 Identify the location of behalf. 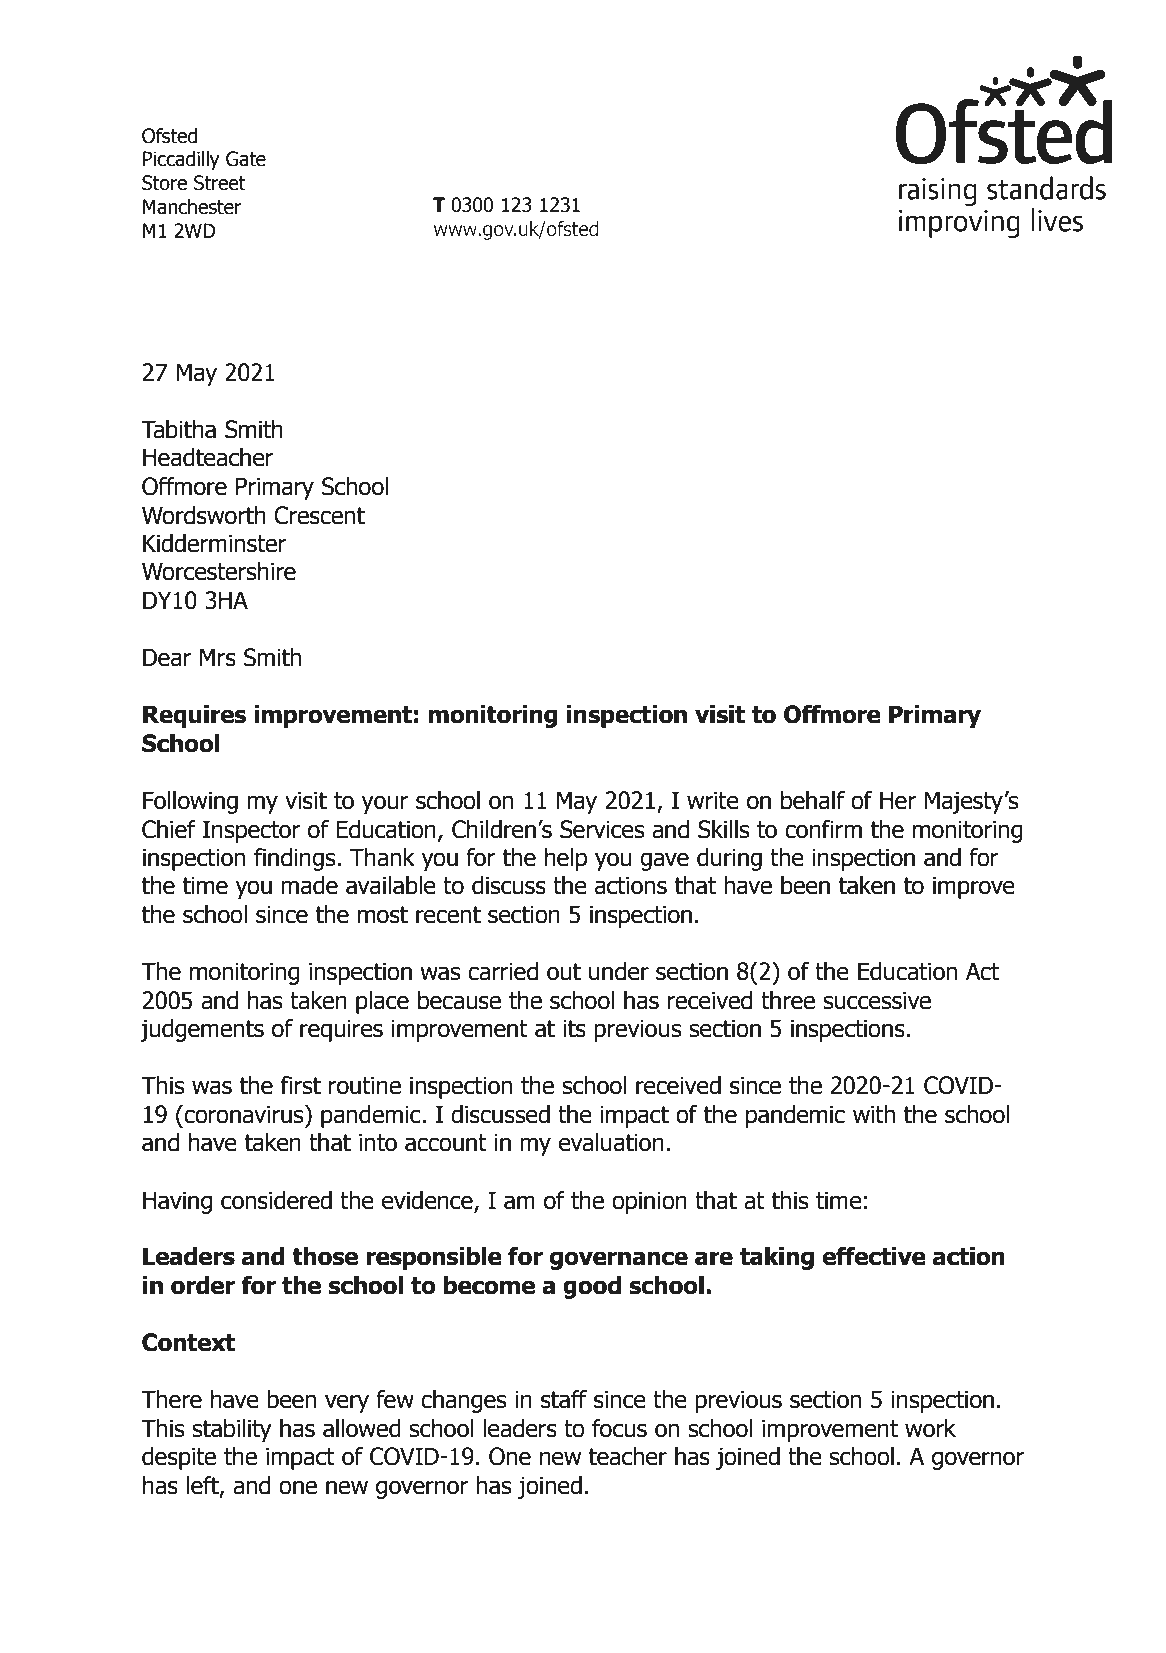
(813, 800).
